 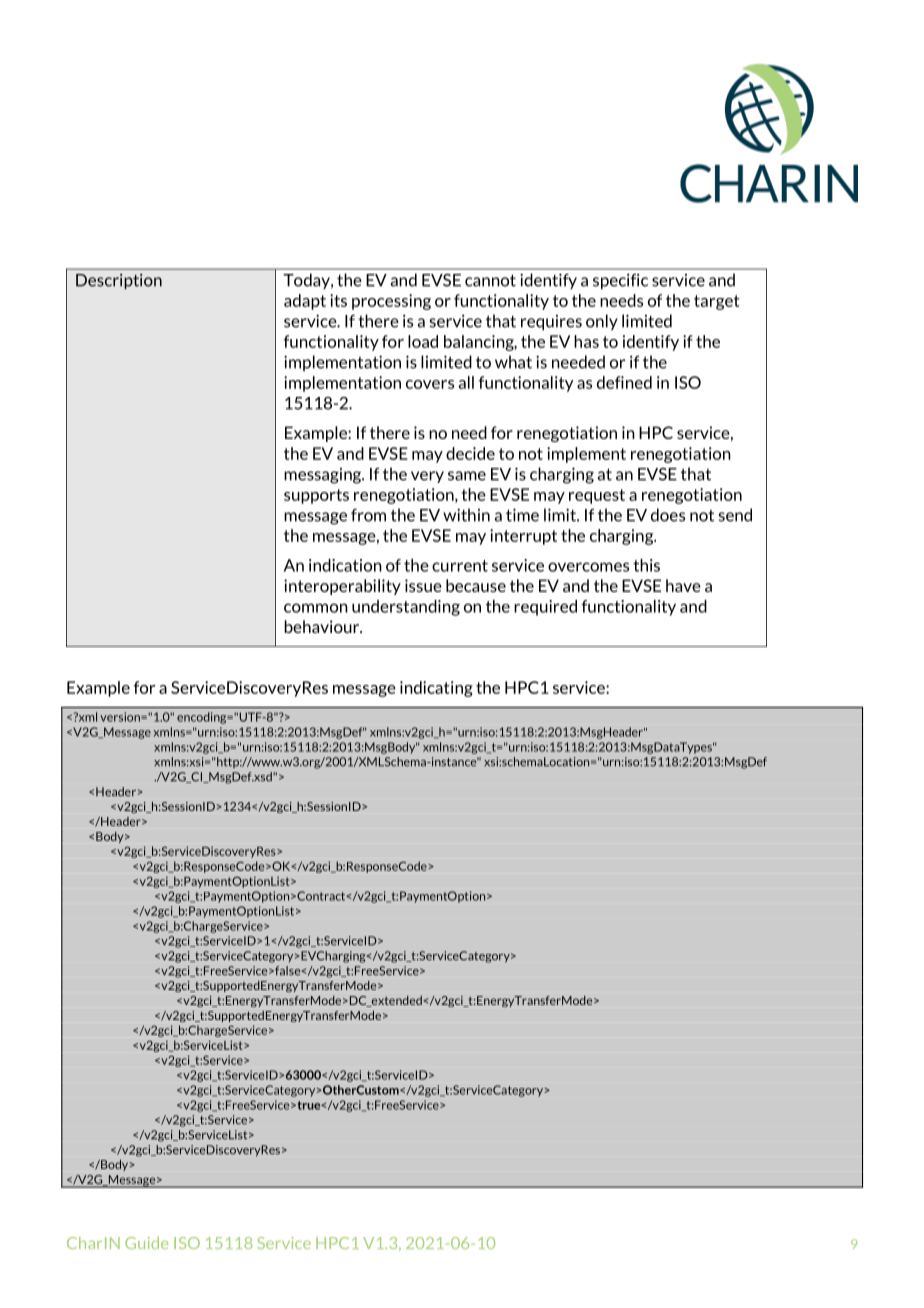 What do you see at coordinates (146, 1243) in the document?
I see `Guide` at bounding box center [146, 1243].
